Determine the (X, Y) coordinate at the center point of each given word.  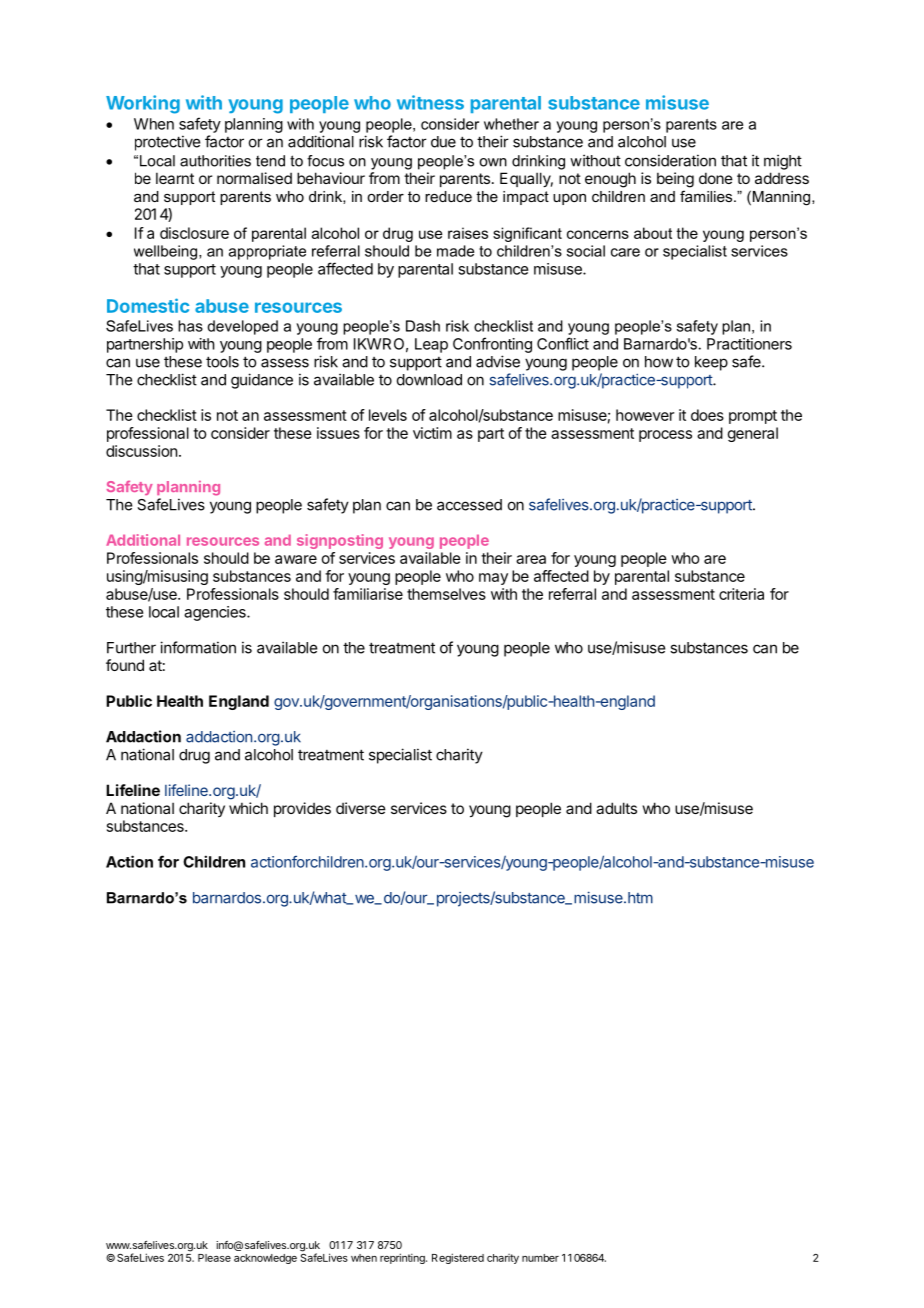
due (443, 142)
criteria (741, 594)
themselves (446, 594)
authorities (215, 161)
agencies (216, 613)
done (716, 178)
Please (214, 1258)
